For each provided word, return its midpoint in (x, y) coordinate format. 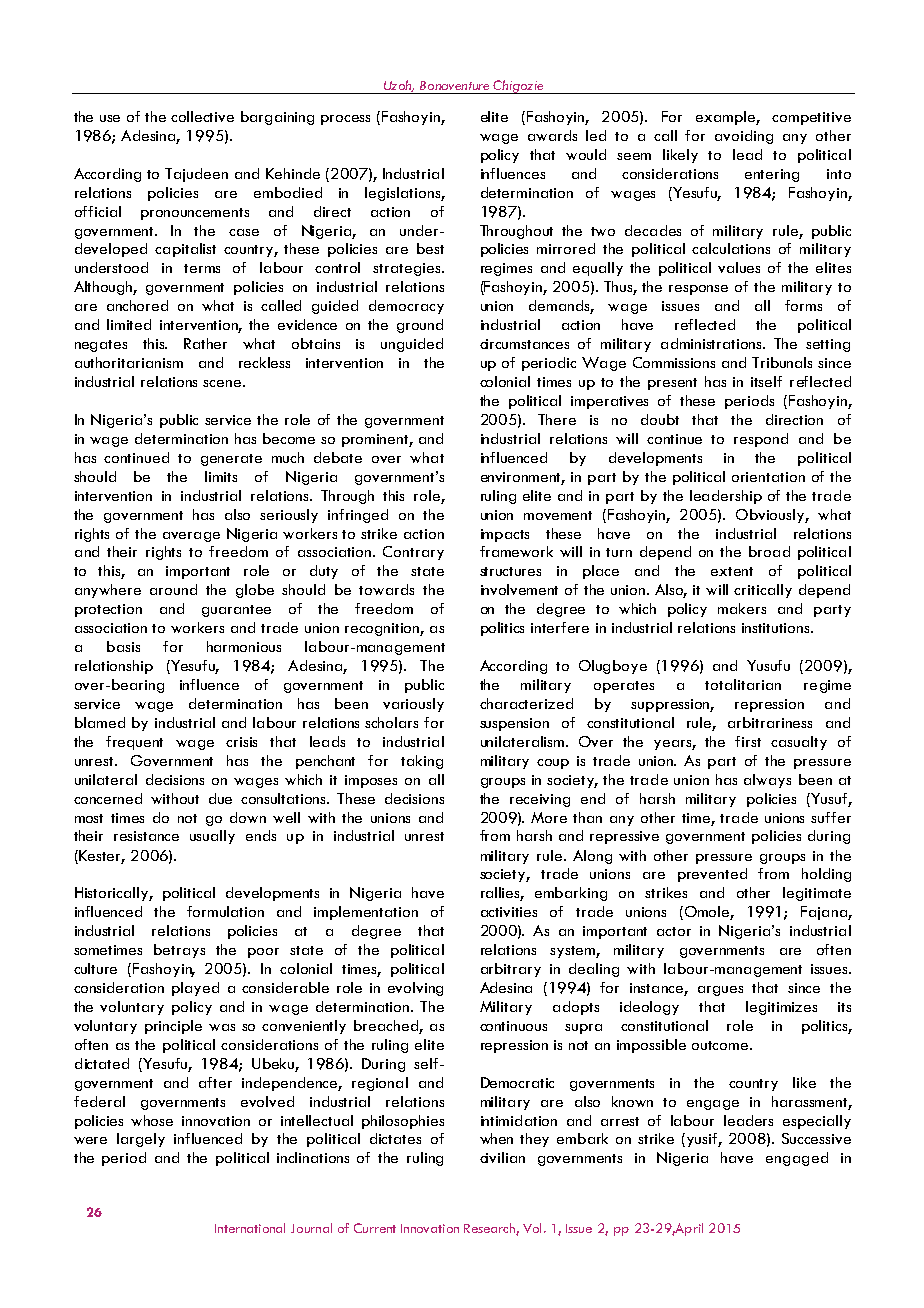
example (727, 118)
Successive (816, 1138)
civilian (502, 1157)
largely (141, 1140)
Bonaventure (454, 85)
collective (202, 116)
